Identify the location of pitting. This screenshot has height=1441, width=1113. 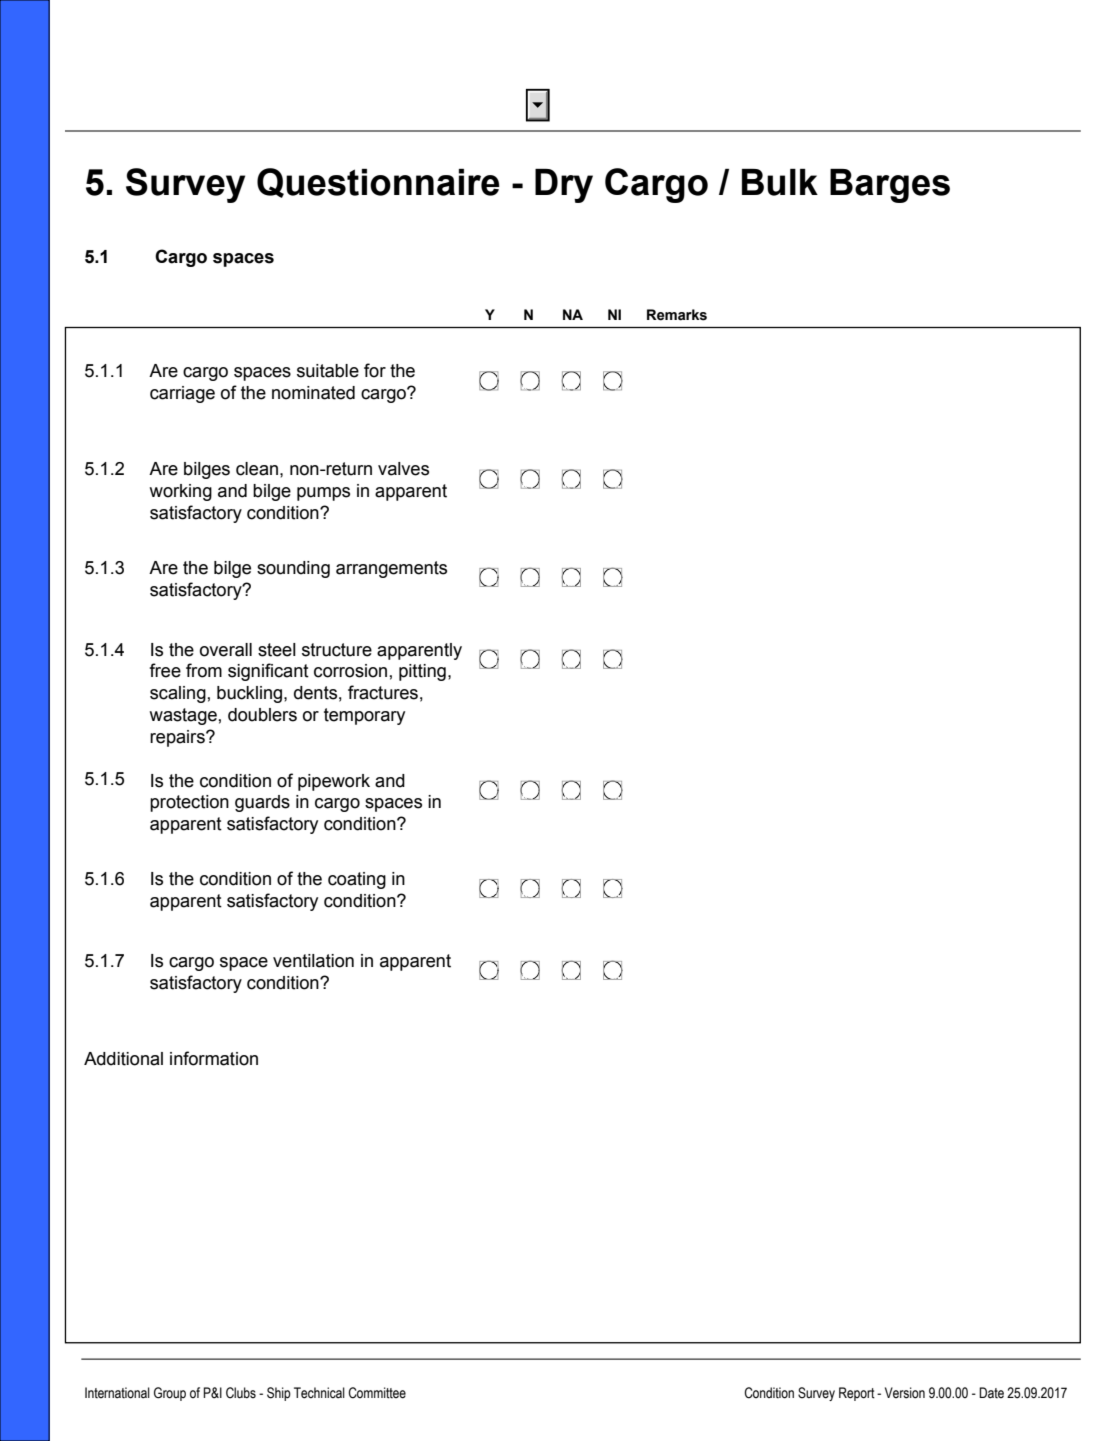
(422, 672).
